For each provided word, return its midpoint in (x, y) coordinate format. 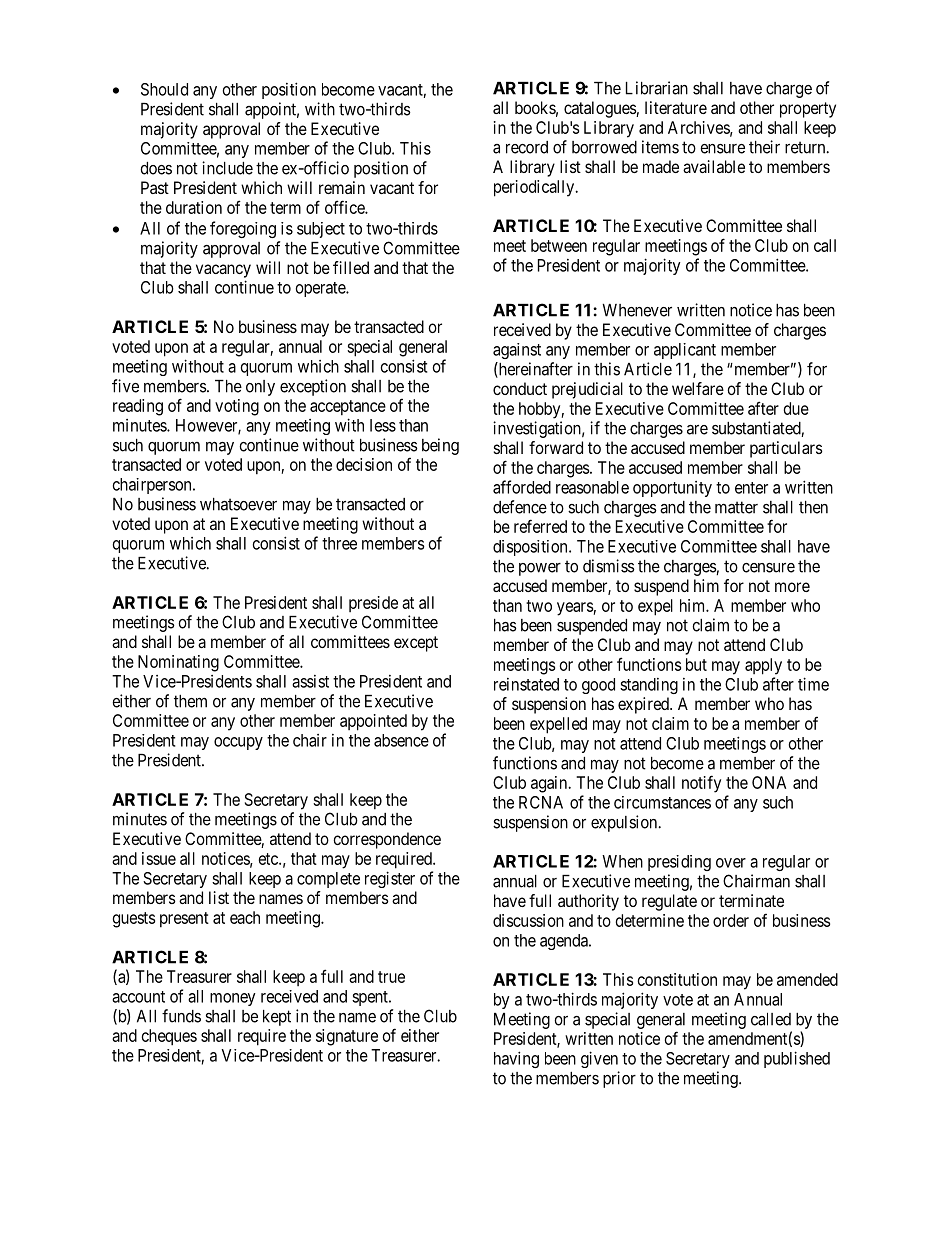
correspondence (387, 840)
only (260, 388)
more (792, 587)
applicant (685, 351)
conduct (520, 388)
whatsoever (238, 504)
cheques (169, 1037)
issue (159, 858)
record (527, 147)
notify (701, 784)
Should (164, 89)
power (540, 569)
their (764, 147)
